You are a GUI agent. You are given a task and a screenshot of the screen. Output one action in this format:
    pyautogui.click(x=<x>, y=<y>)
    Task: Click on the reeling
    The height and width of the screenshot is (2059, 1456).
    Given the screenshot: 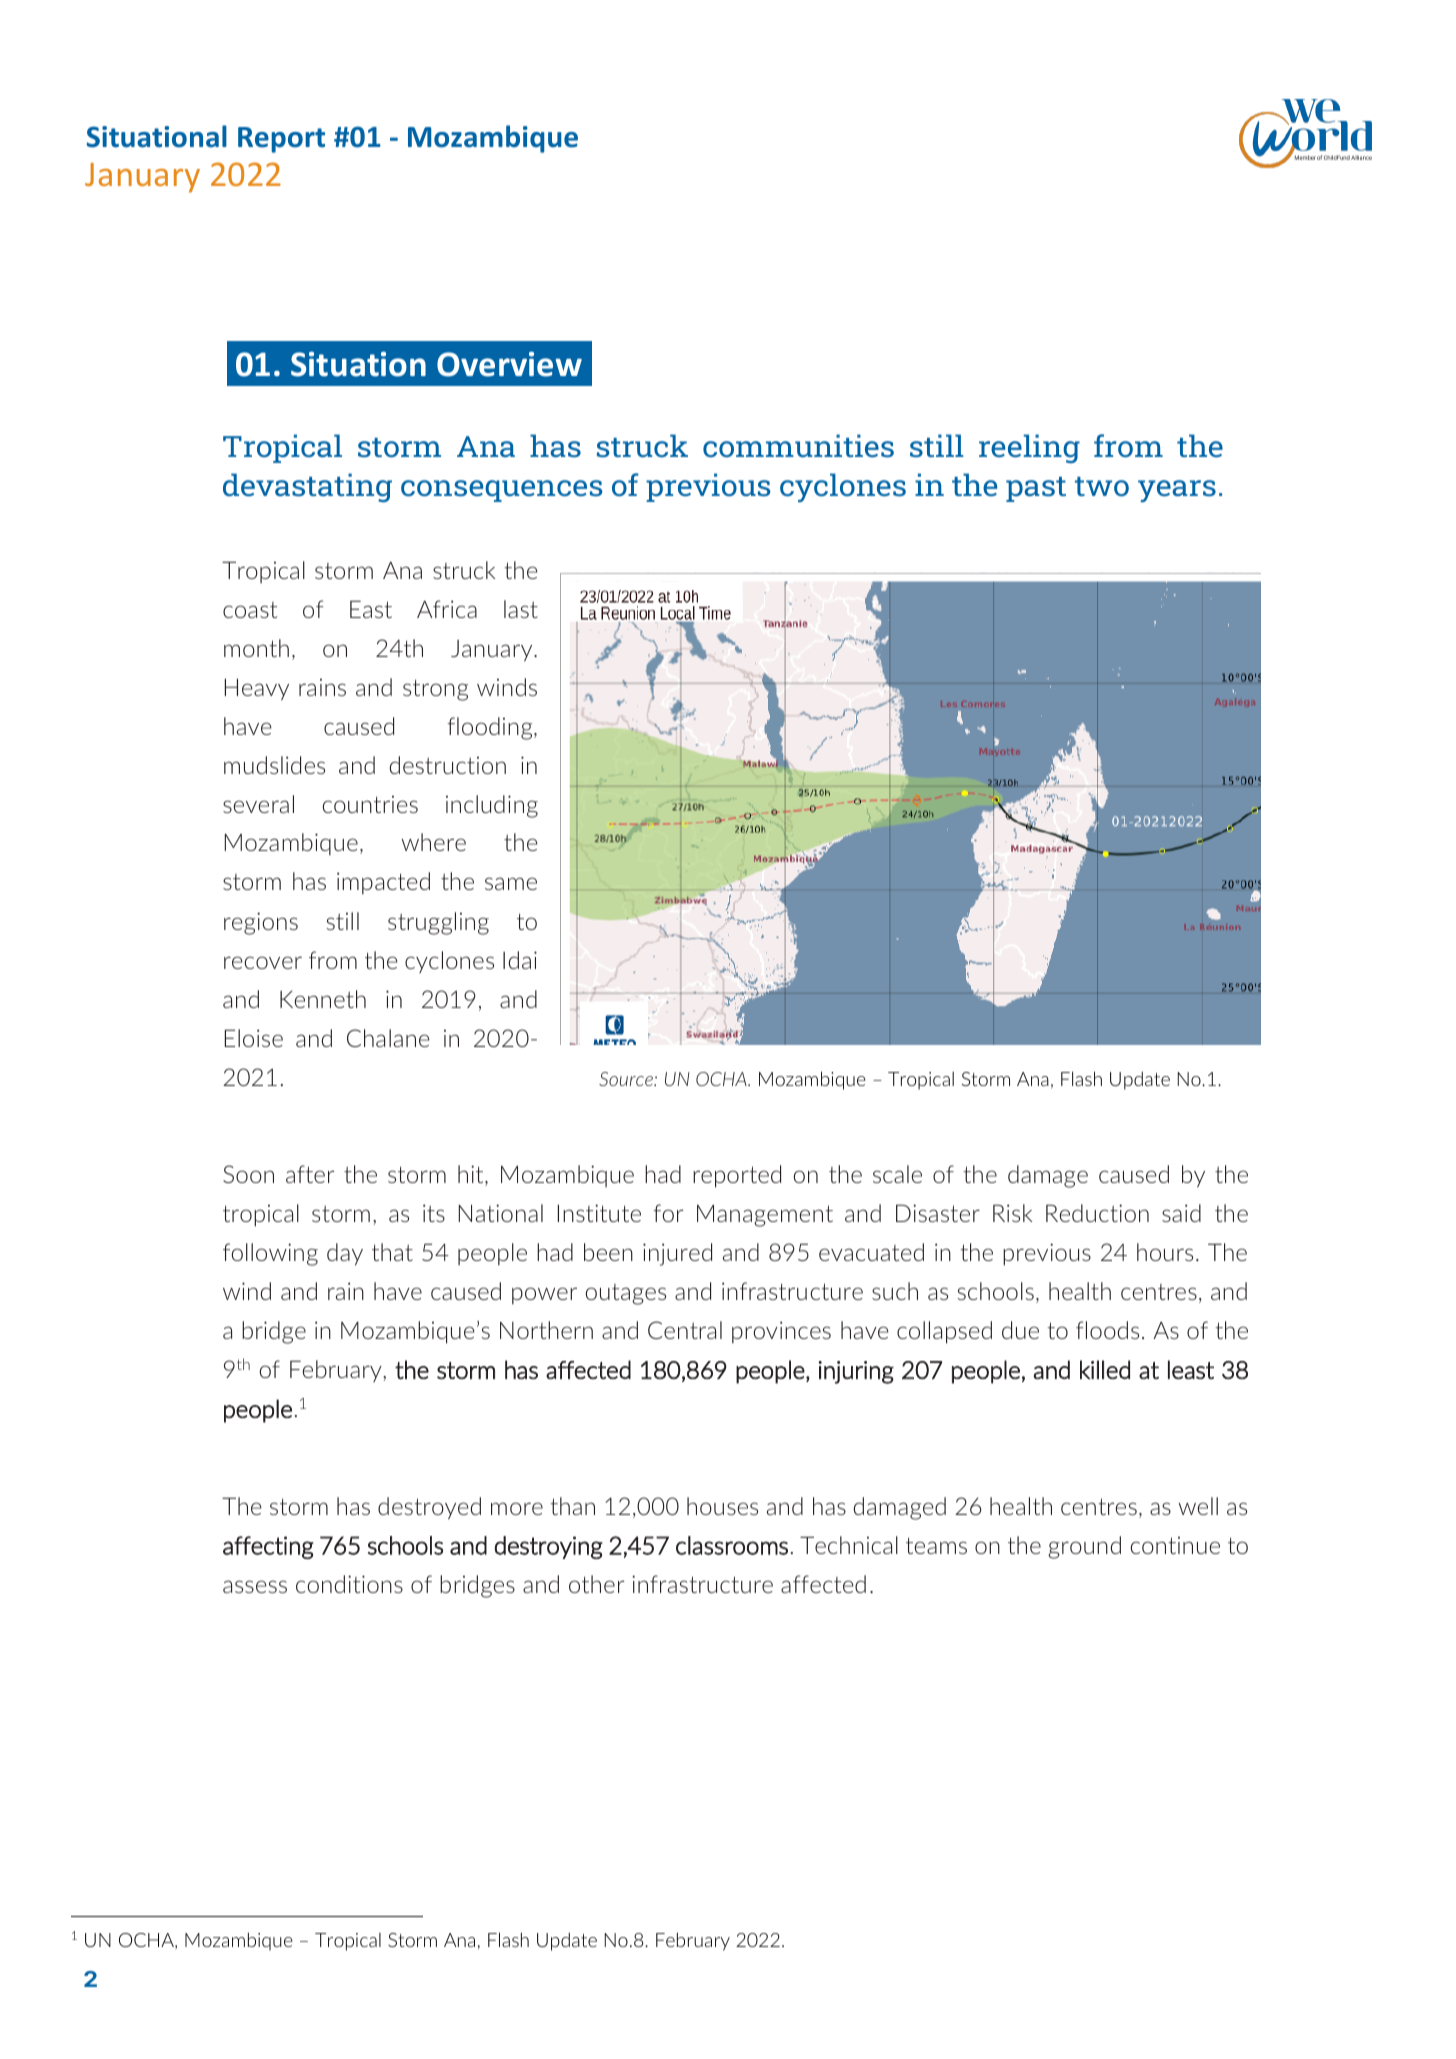 What is the action you would take?
    pyautogui.click(x=1029, y=448)
